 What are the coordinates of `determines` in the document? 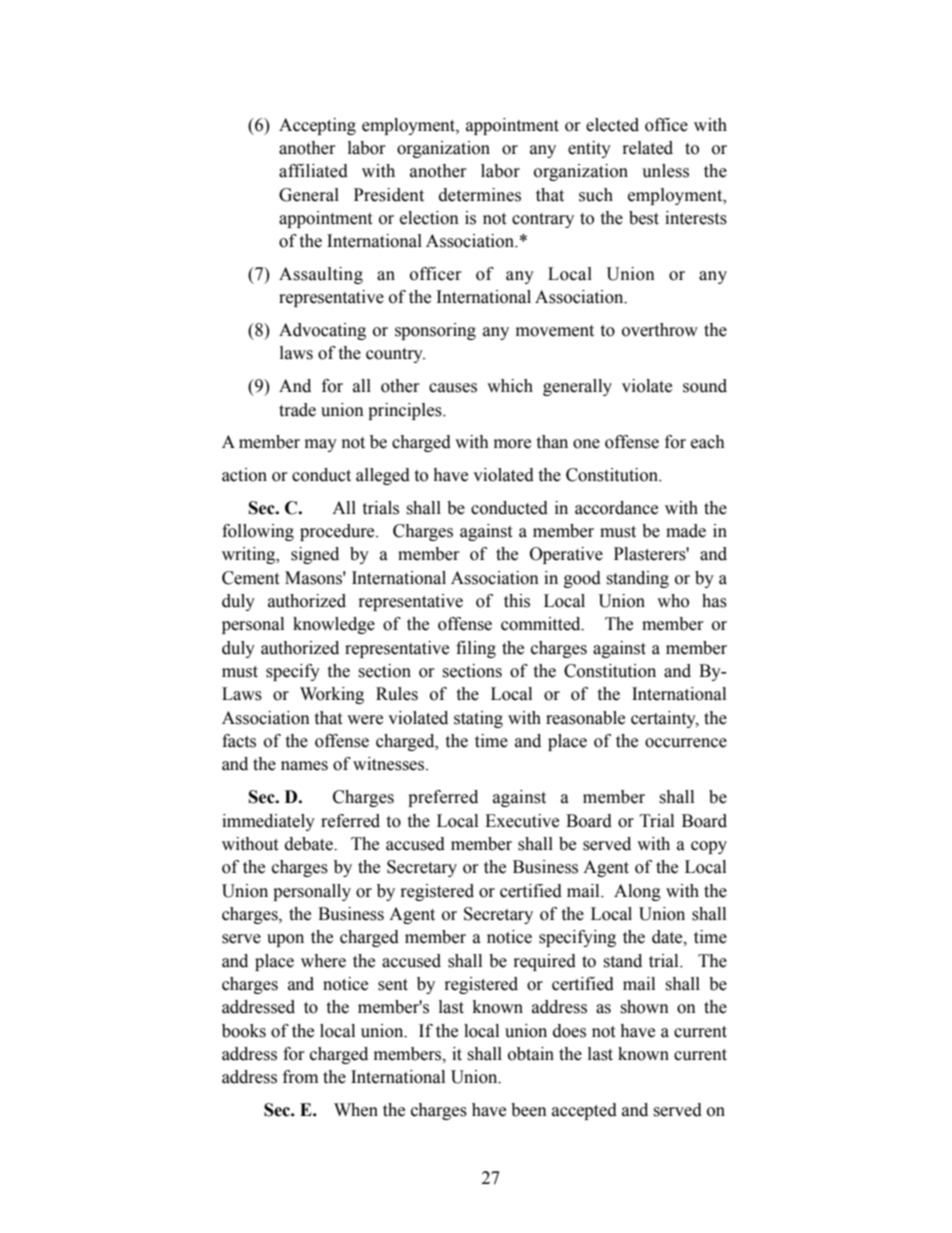 It's located at (480, 195).
